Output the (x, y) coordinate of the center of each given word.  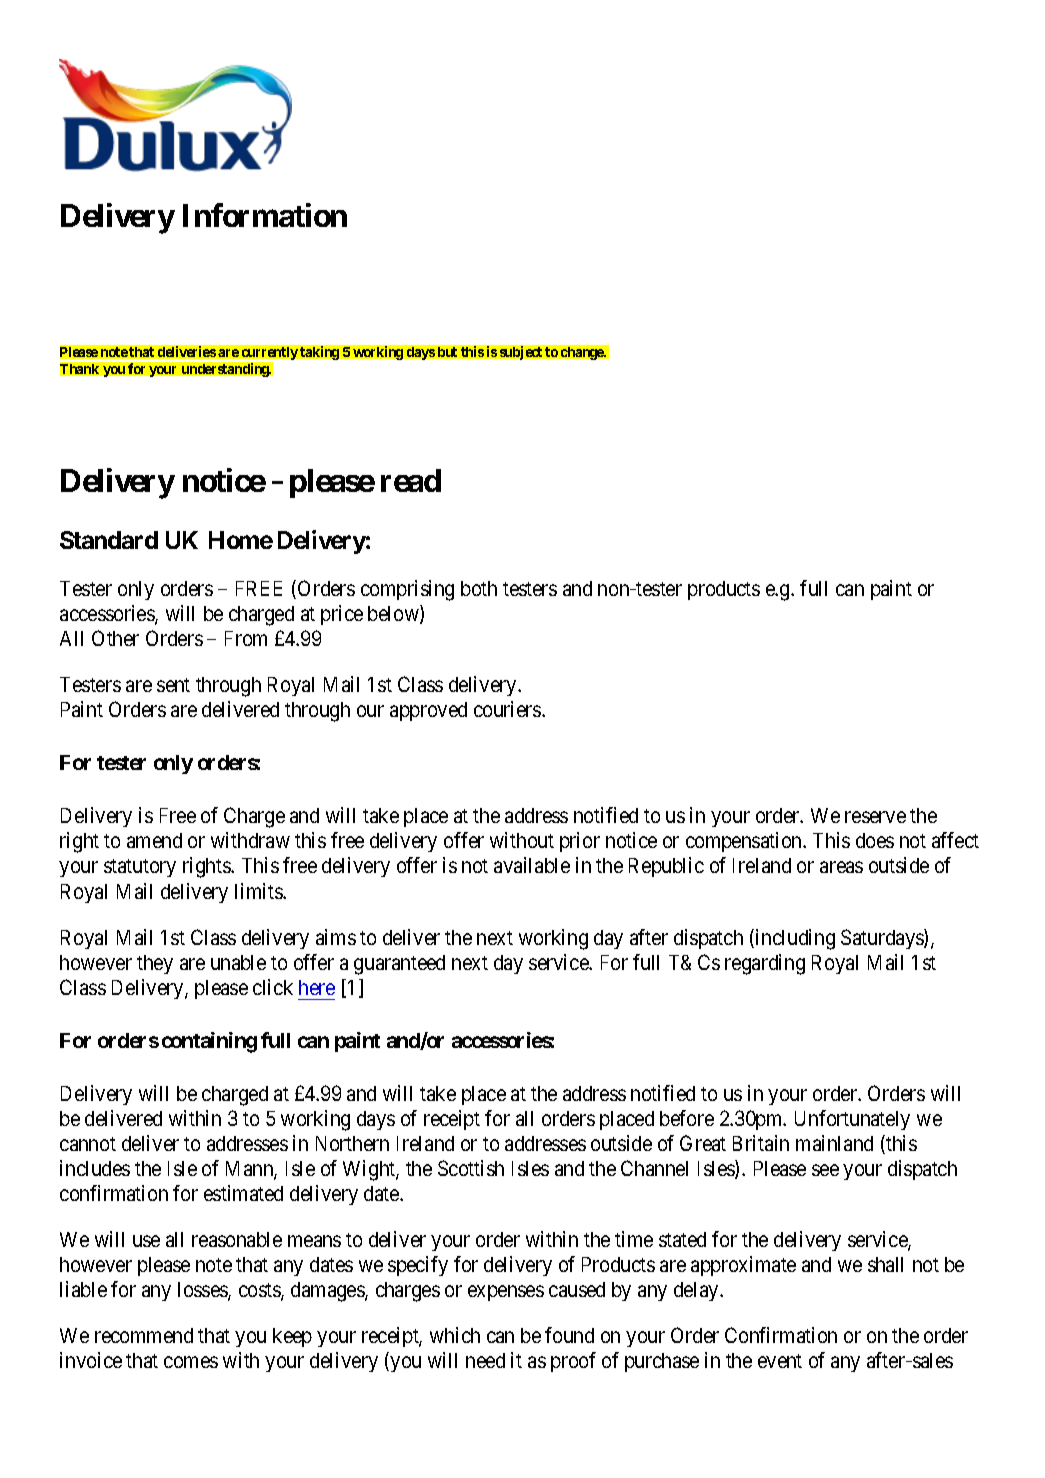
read (411, 480)
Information (265, 215)
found (569, 1335)
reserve (875, 817)
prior (580, 842)
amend (154, 840)
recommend (144, 1335)
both (479, 588)
